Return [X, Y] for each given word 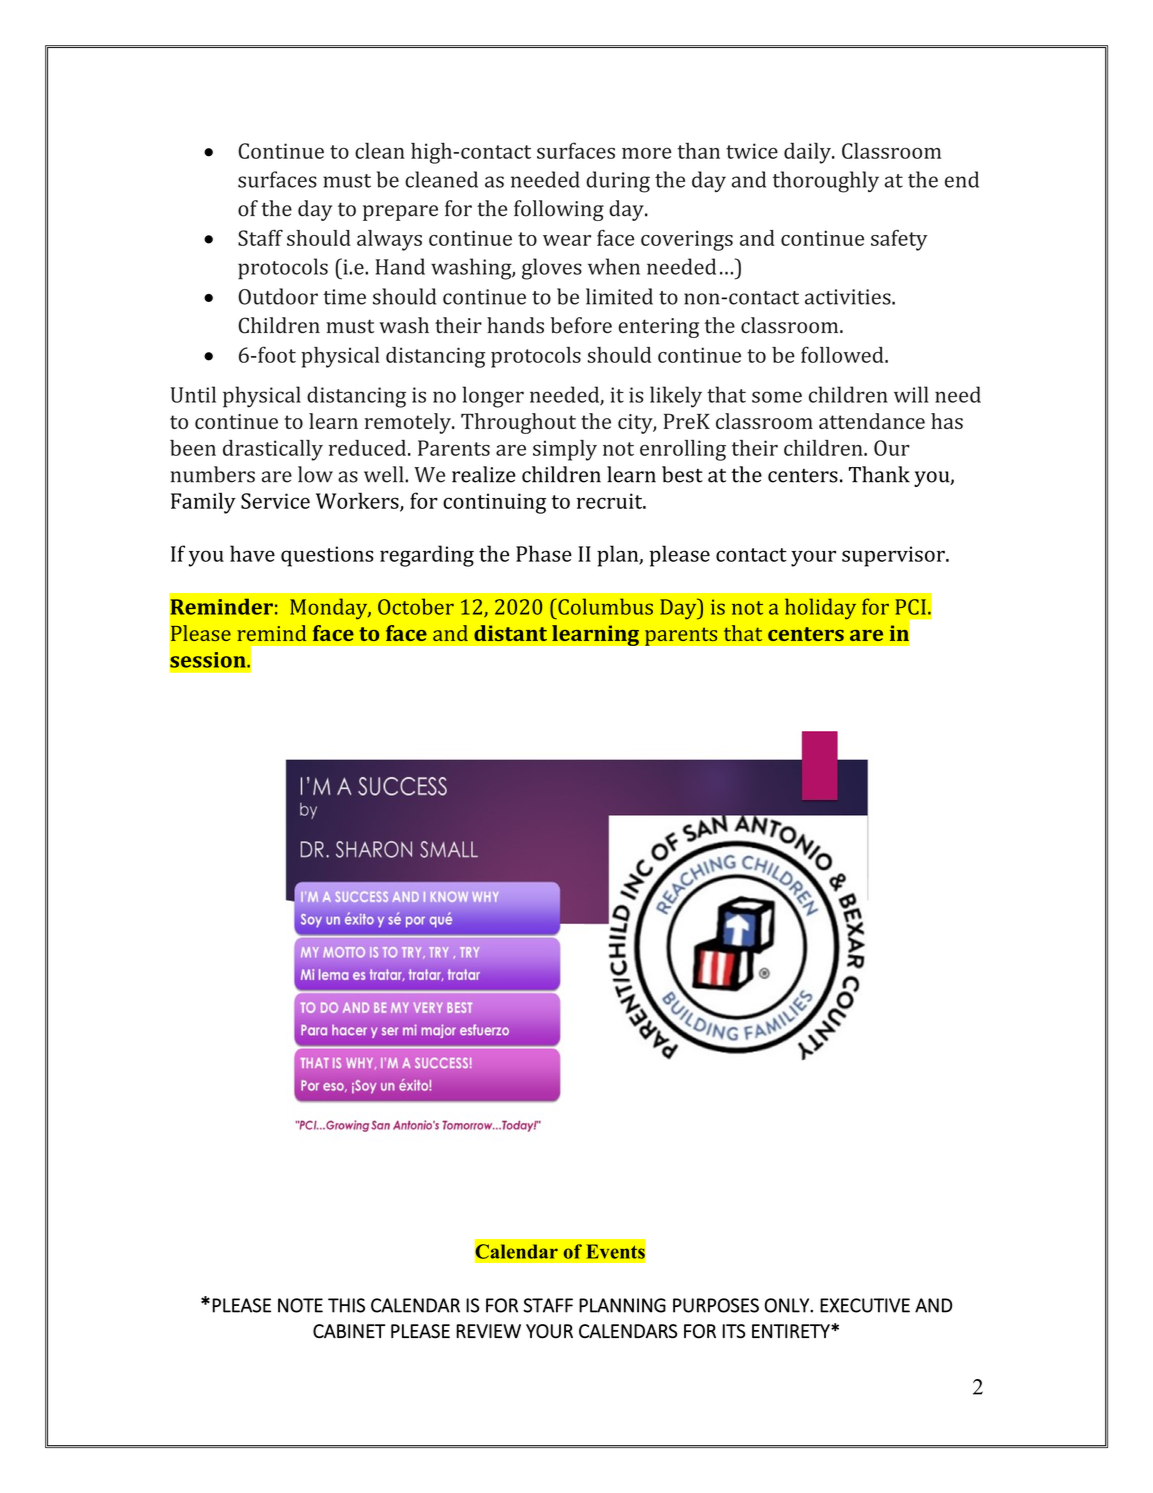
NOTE [300, 1305]
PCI [910, 607]
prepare [400, 213]
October [416, 606]
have [252, 553]
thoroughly [826, 182]
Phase [544, 553]
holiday [820, 609]
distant [510, 633]
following [559, 210]
